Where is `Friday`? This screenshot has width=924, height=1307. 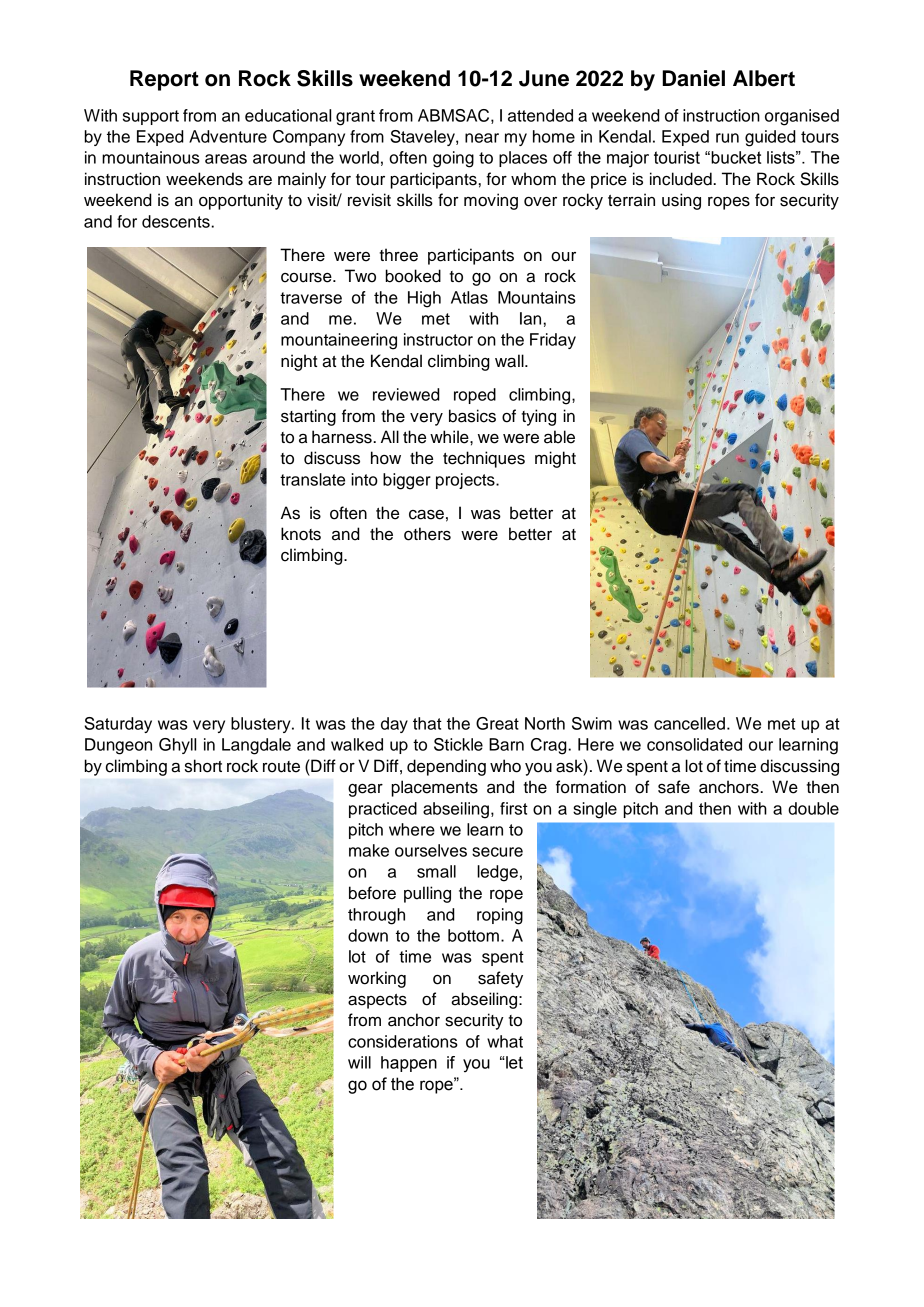 Friday is located at coordinates (553, 341).
